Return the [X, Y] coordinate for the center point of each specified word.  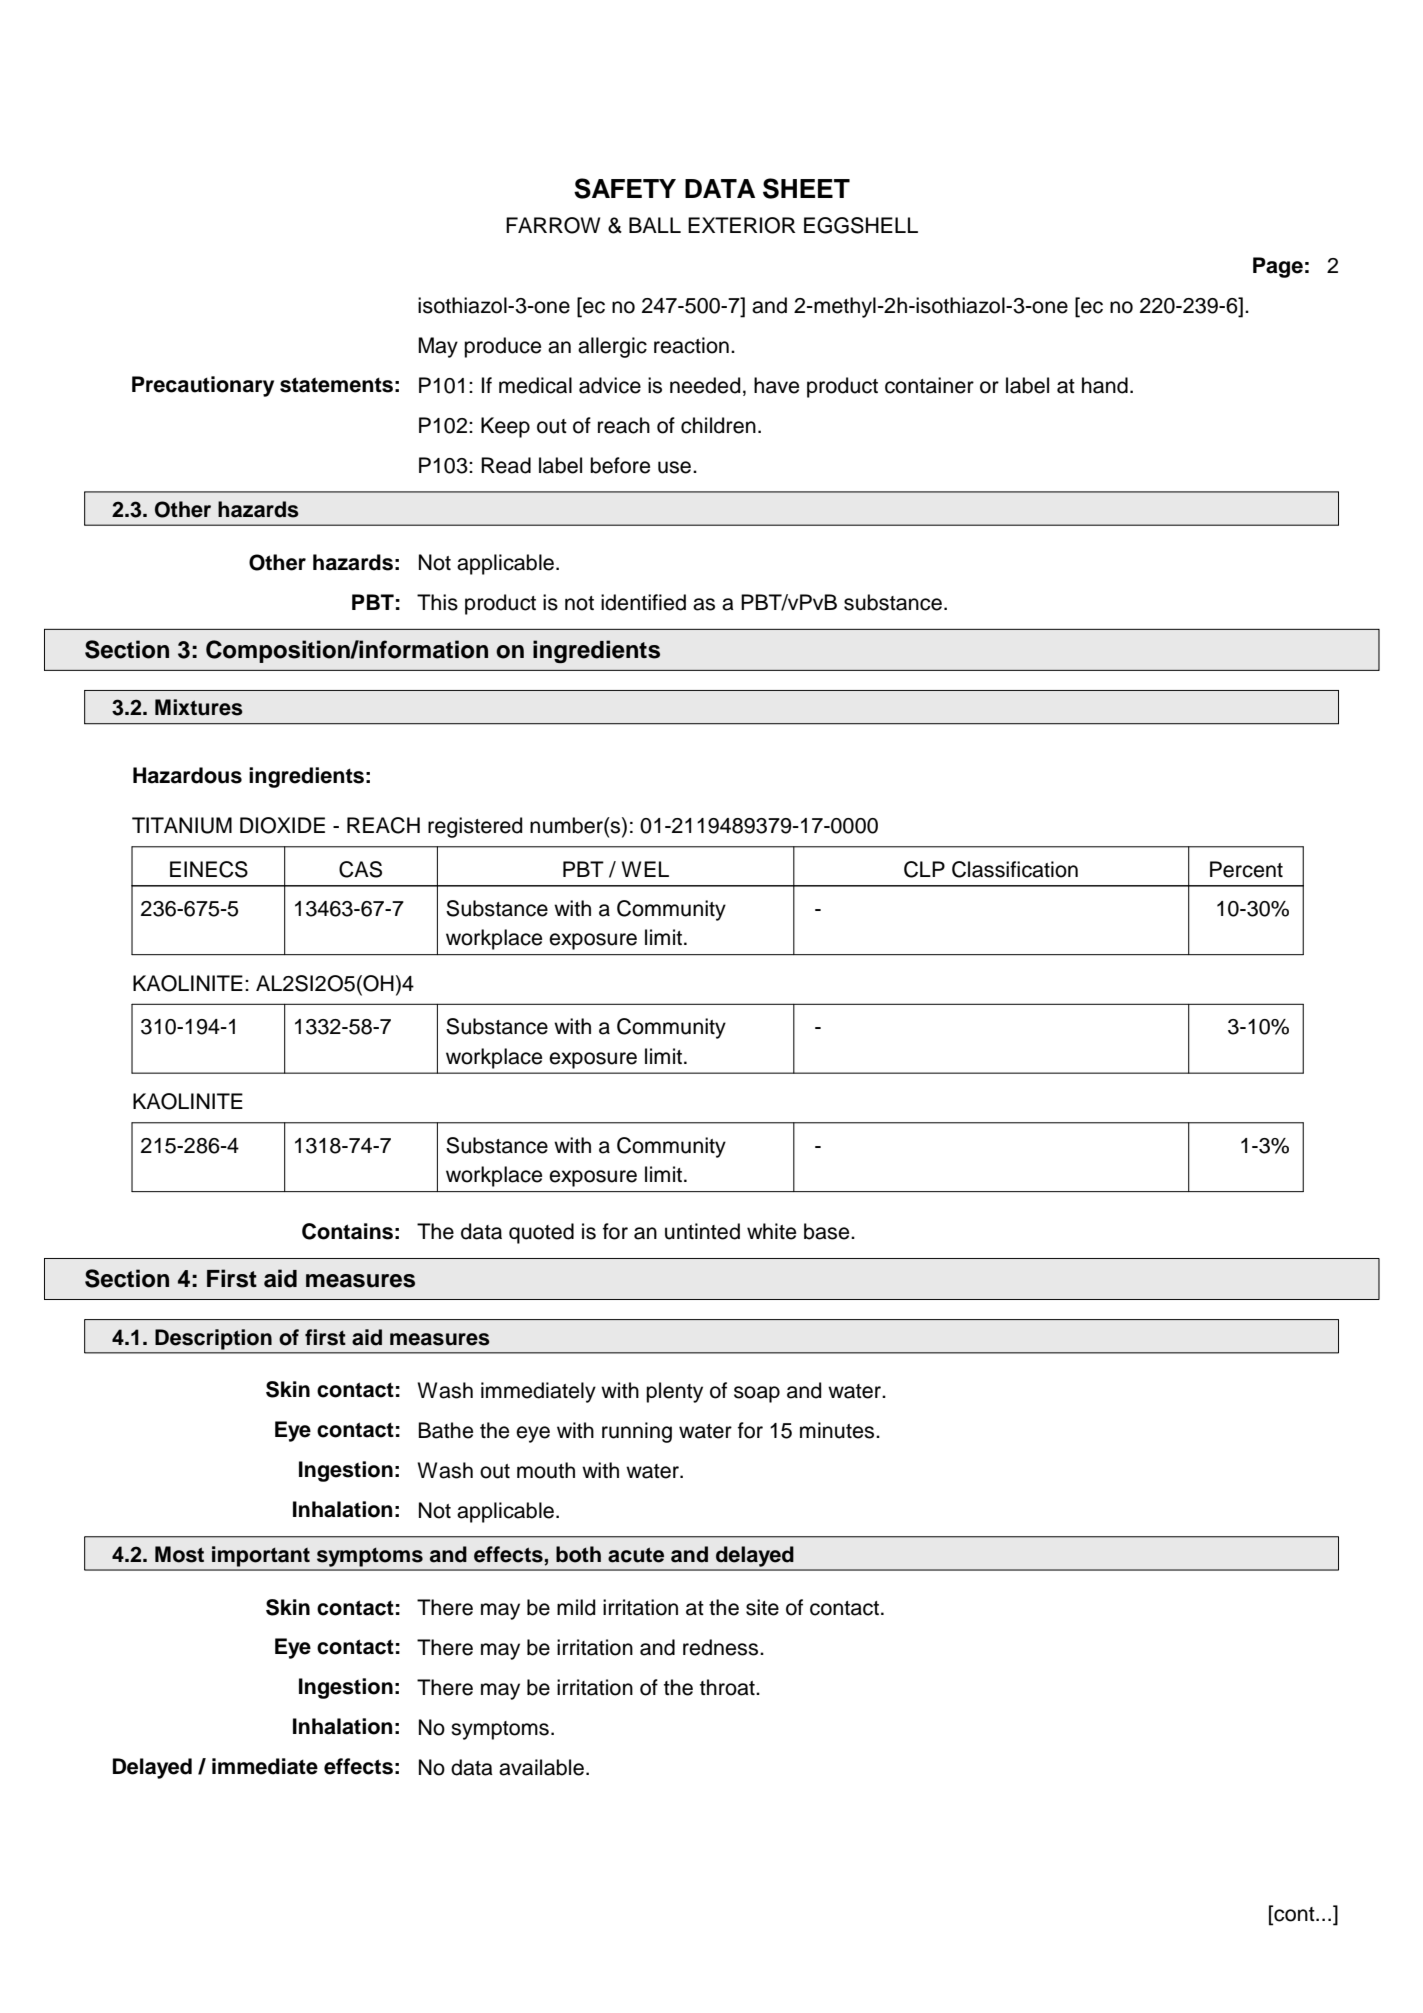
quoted [541, 1233]
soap [757, 1394]
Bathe [445, 1430]
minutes [838, 1430]
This [437, 602]
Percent [1246, 869]
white [771, 1231]
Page [1278, 267]
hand [1105, 385]
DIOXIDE [282, 825]
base [828, 1231]
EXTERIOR [742, 225]
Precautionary [203, 386]
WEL [645, 869]
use [676, 467]
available [541, 1767]
